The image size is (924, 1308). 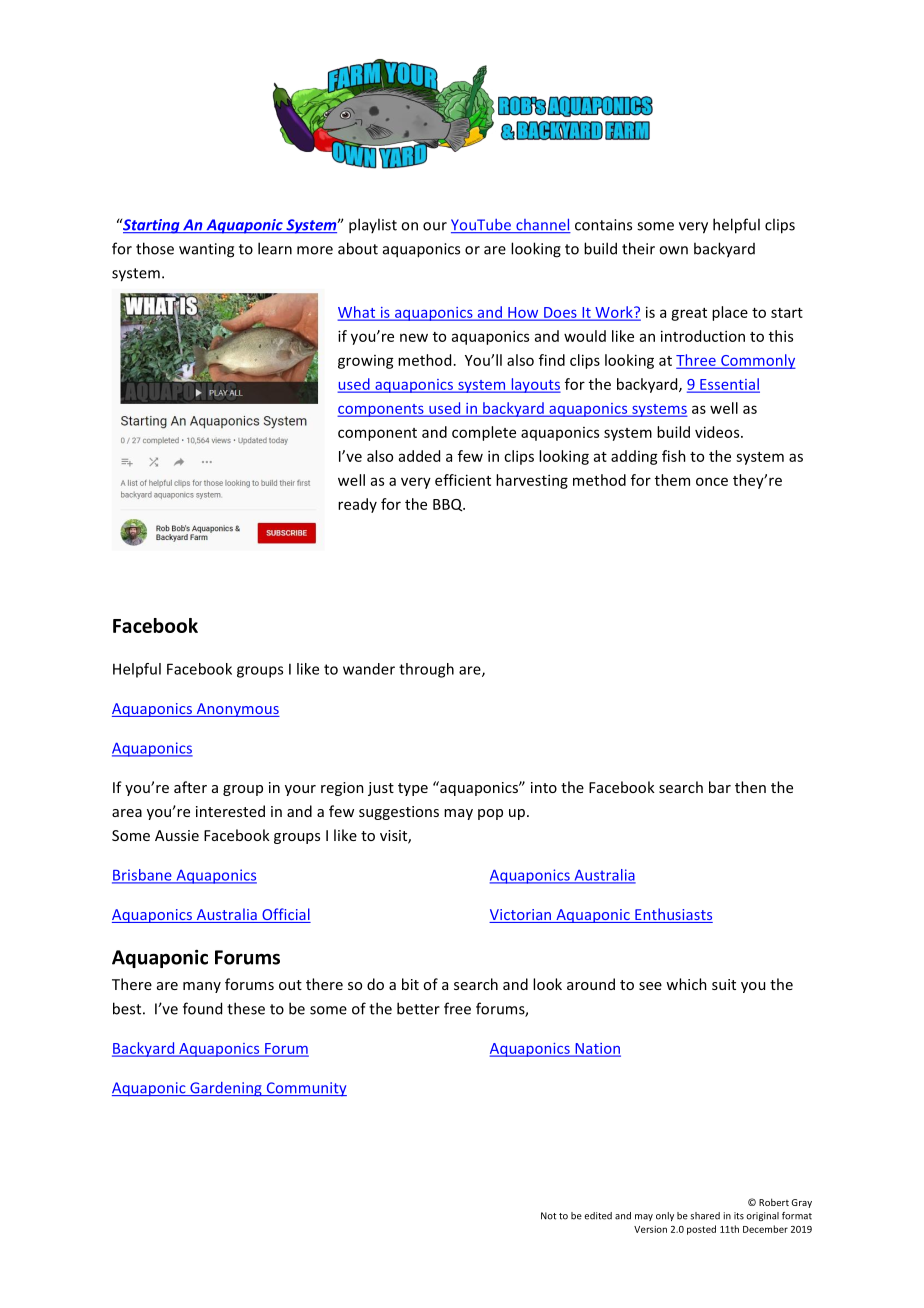 I want to click on Anonymous, so click(x=237, y=710).
